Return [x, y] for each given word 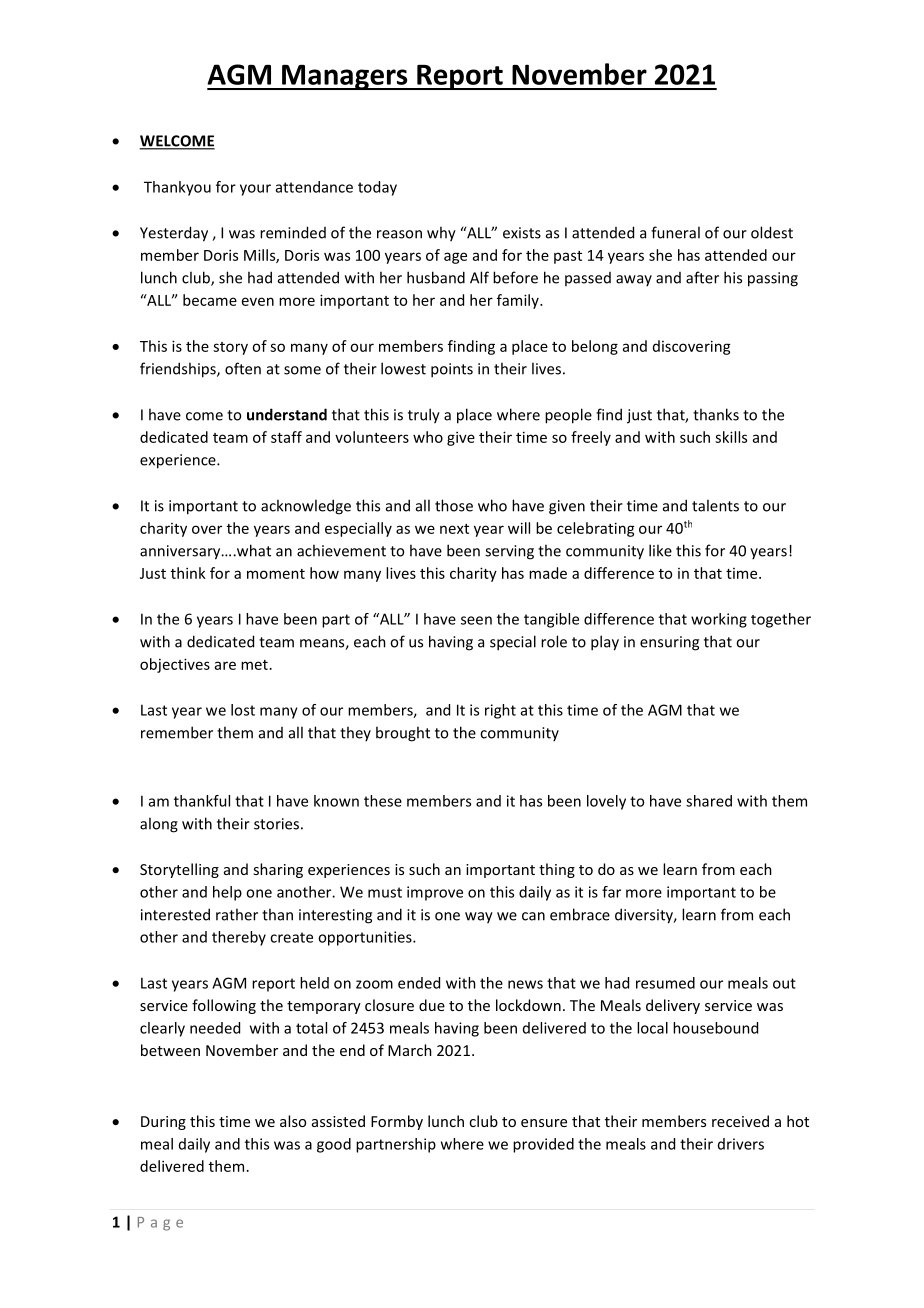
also [293, 1121]
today [377, 188]
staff [286, 437]
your [255, 190]
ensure [544, 1123]
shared [709, 801]
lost [243, 710]
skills [731, 437]
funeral [675, 232]
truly [424, 416]
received [740, 1121]
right [500, 711]
